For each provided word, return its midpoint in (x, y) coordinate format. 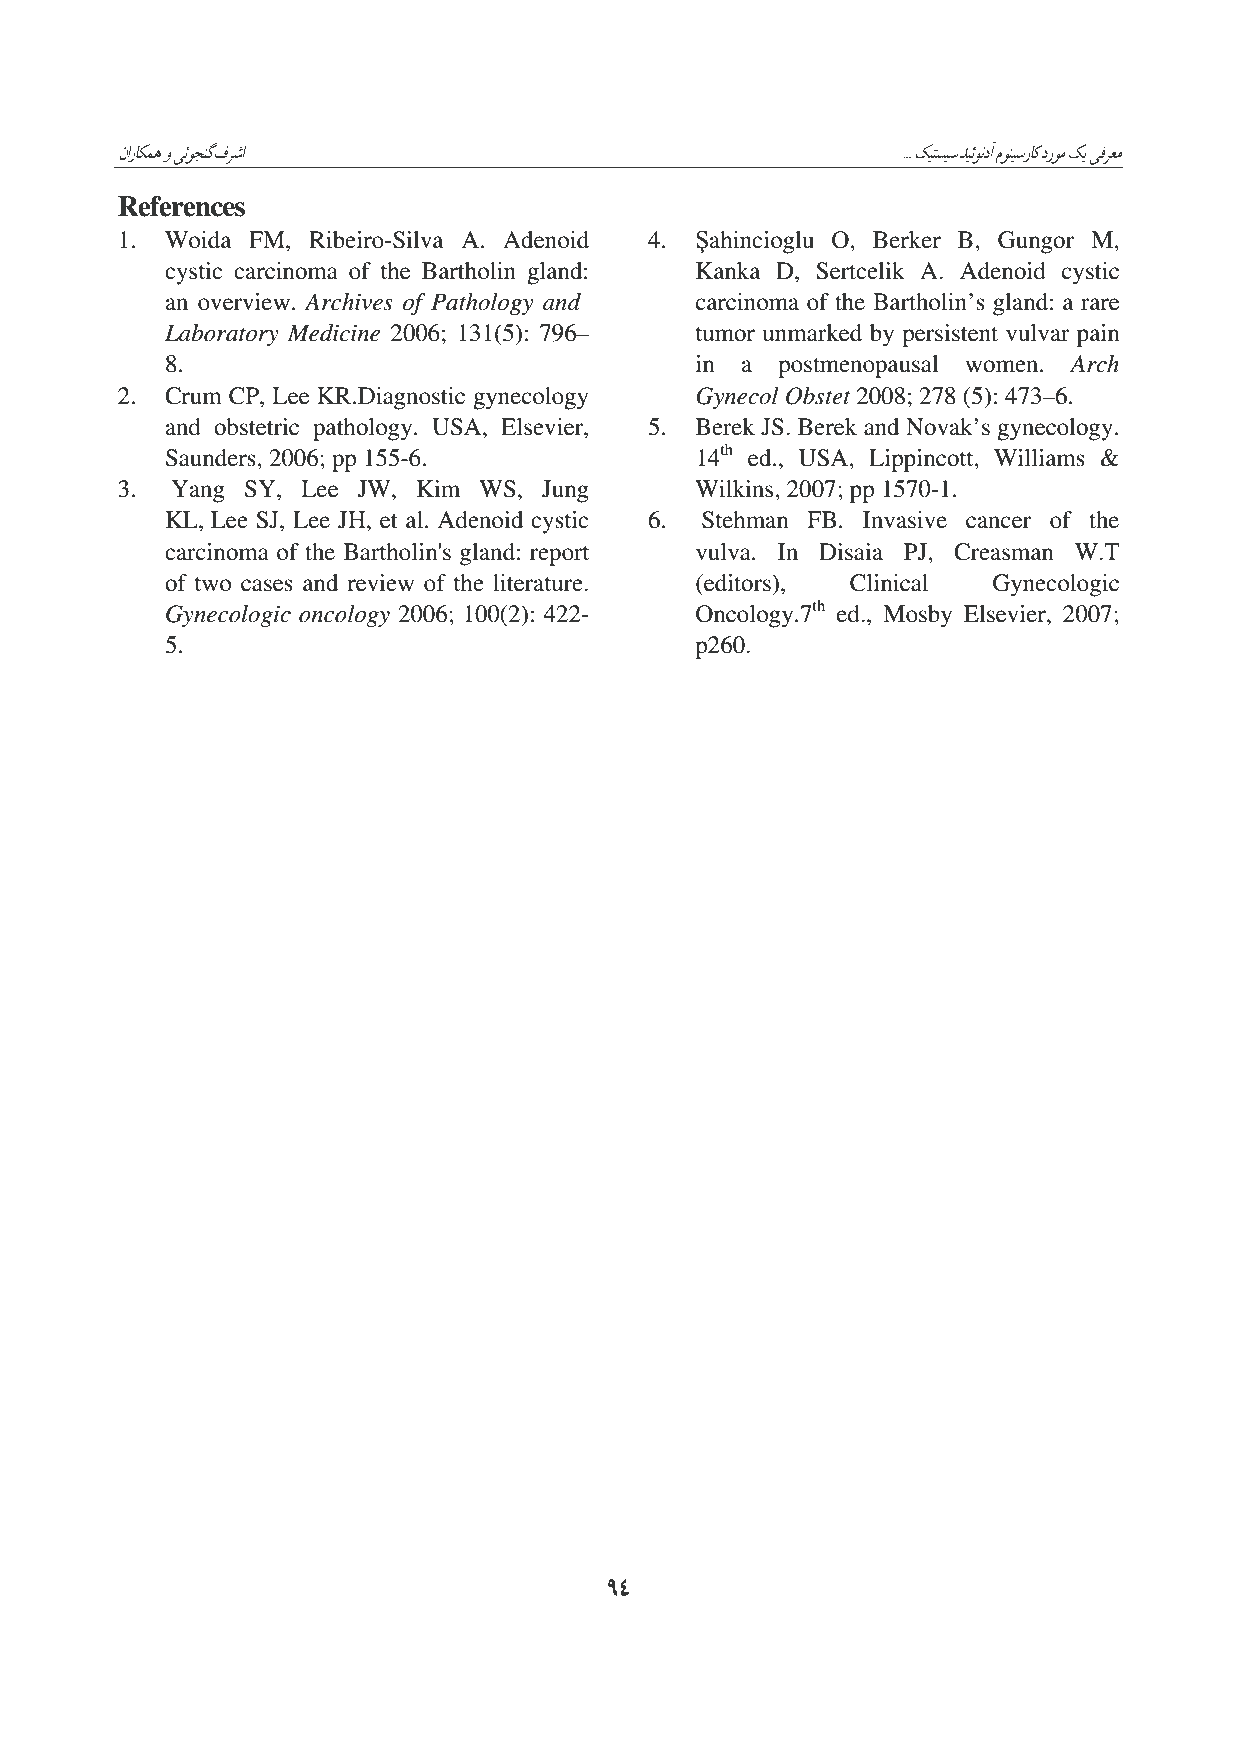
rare (1100, 304)
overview (244, 302)
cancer (998, 522)
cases (267, 585)
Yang (198, 491)
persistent (950, 335)
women (1003, 366)
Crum (193, 396)
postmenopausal (858, 366)
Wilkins (735, 489)
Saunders (212, 458)
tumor (725, 334)
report (559, 556)
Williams (1039, 458)
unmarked (812, 333)
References (181, 206)
